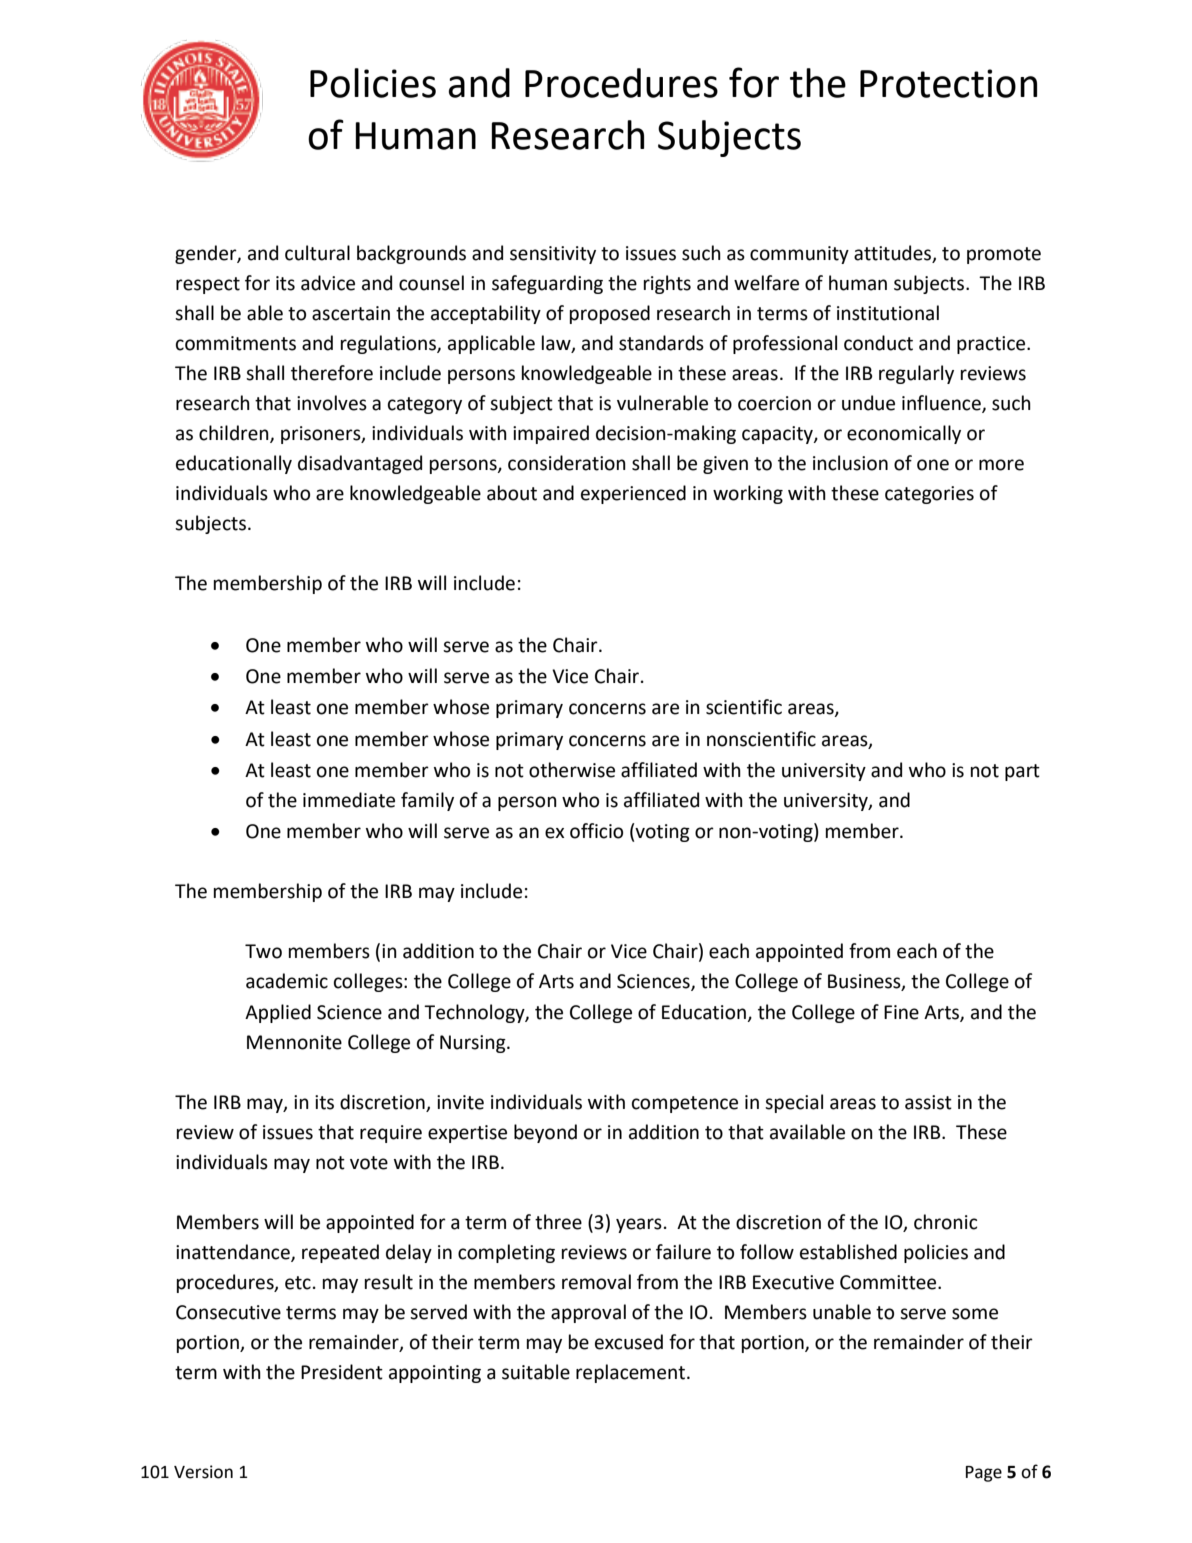 This page has width=1192, height=1543. What do you see at coordinates (572, 770) in the page?
I see `otherwise` at bounding box center [572, 770].
